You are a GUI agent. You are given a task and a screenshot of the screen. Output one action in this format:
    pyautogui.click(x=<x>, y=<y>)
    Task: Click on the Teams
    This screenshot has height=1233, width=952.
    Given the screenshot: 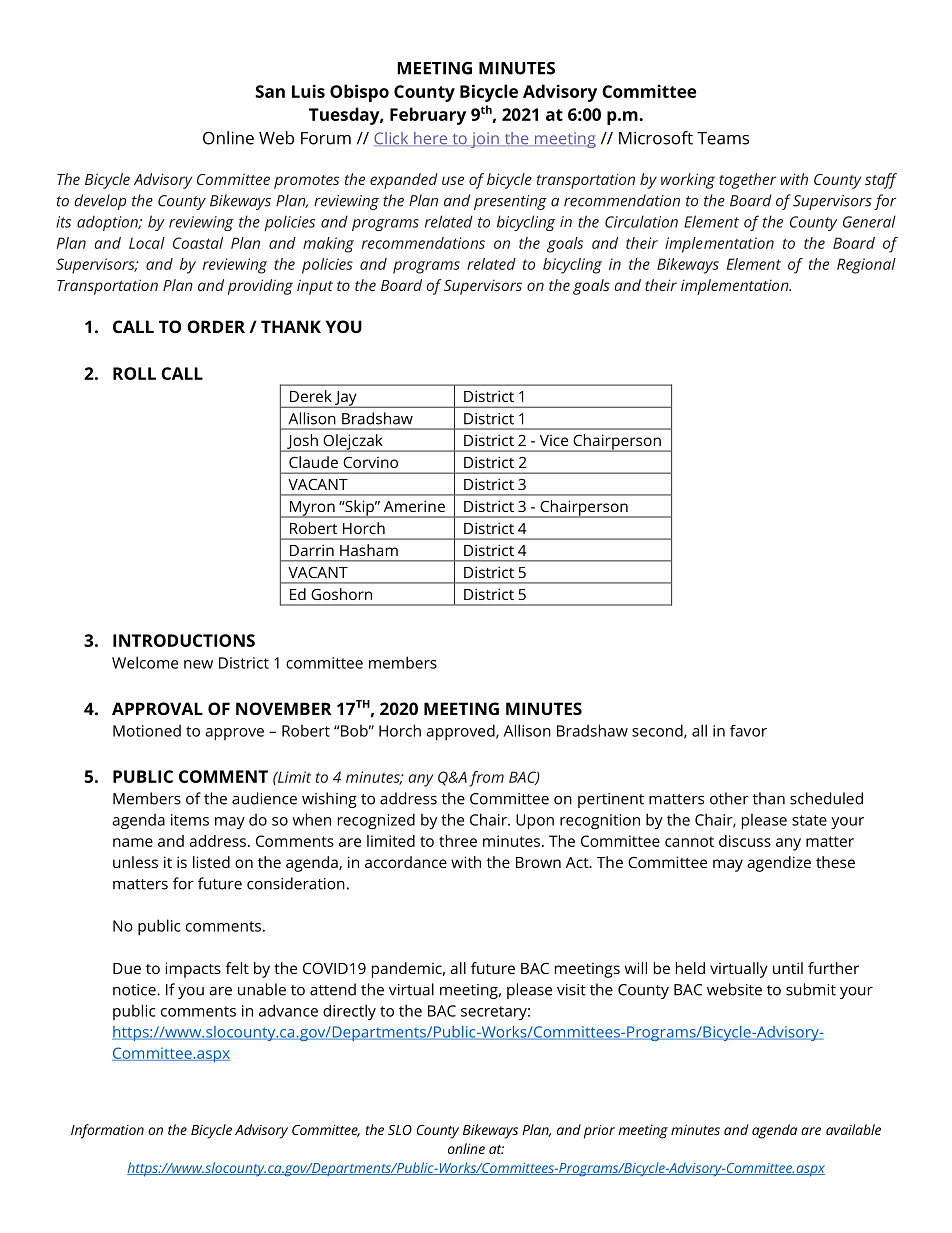 What is the action you would take?
    pyautogui.click(x=723, y=138)
